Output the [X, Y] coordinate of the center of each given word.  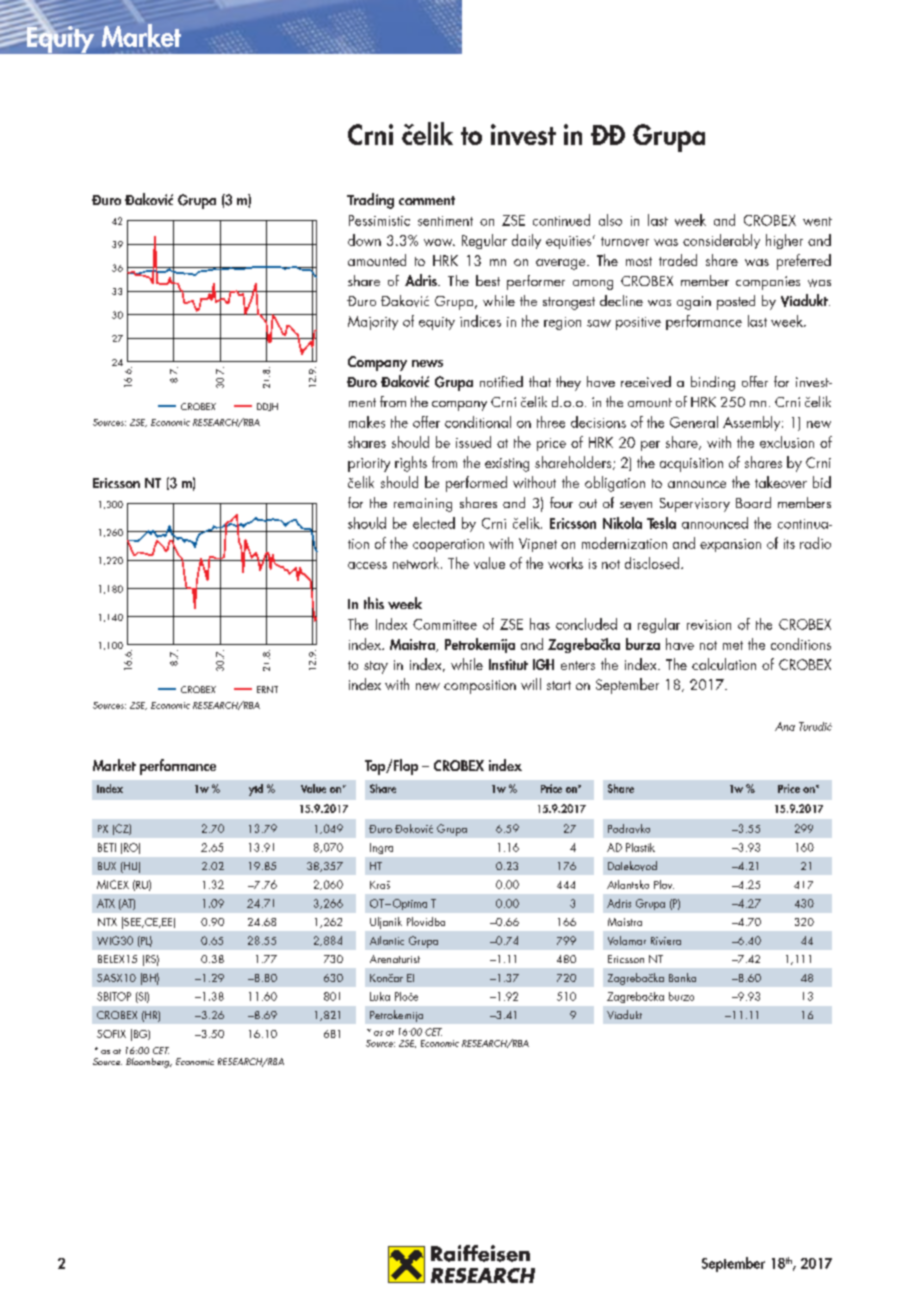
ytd [256, 790]
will [531, 684]
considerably [721, 241]
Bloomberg [149, 1063]
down [364, 240]
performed [476, 484]
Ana [785, 726]
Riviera [666, 941]
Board [753, 502]
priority [369, 465]
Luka [380, 996]
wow [439, 242]
